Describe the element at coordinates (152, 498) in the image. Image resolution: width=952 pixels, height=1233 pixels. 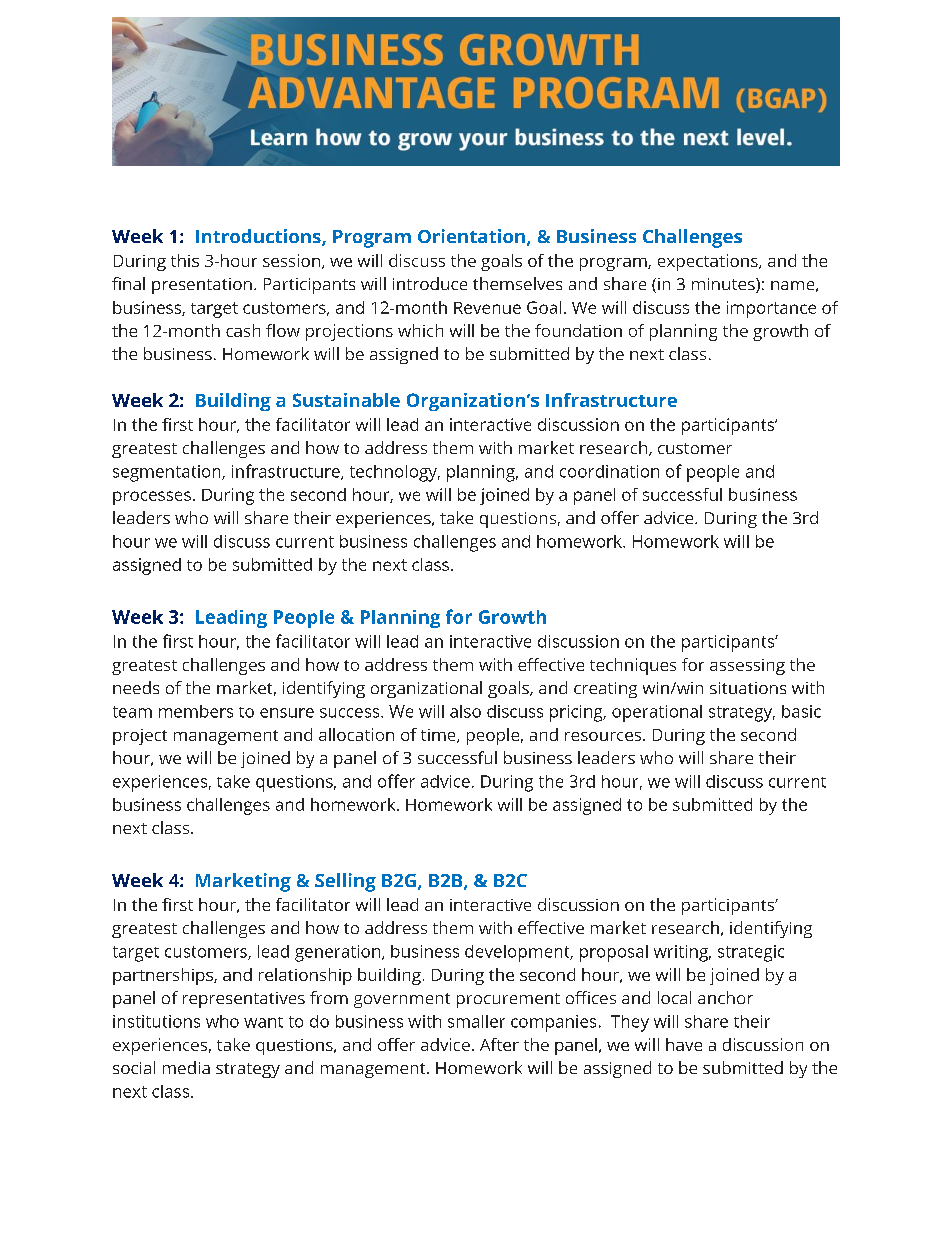
I see `processes` at that location.
